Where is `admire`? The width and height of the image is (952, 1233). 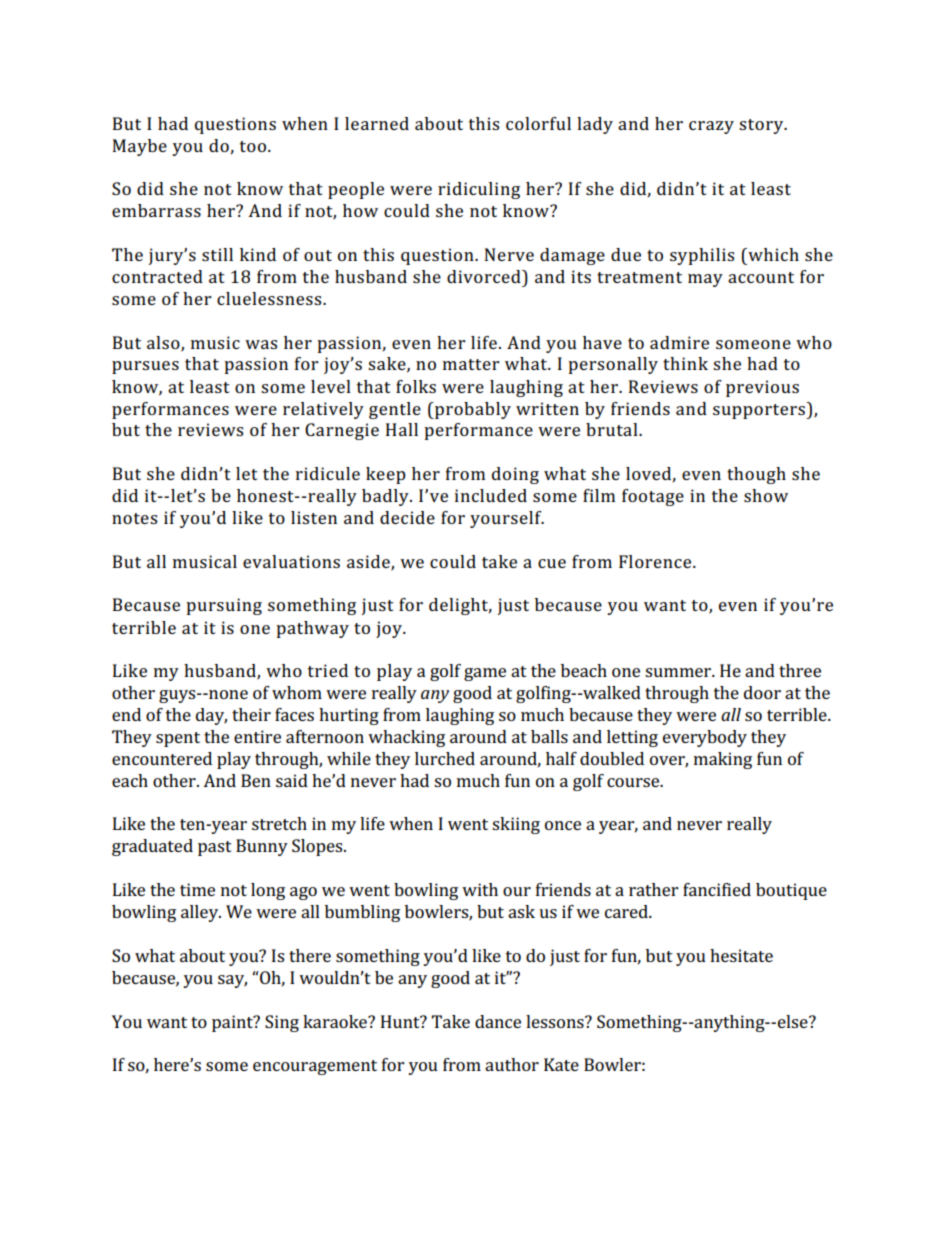 admire is located at coordinates (679, 342).
